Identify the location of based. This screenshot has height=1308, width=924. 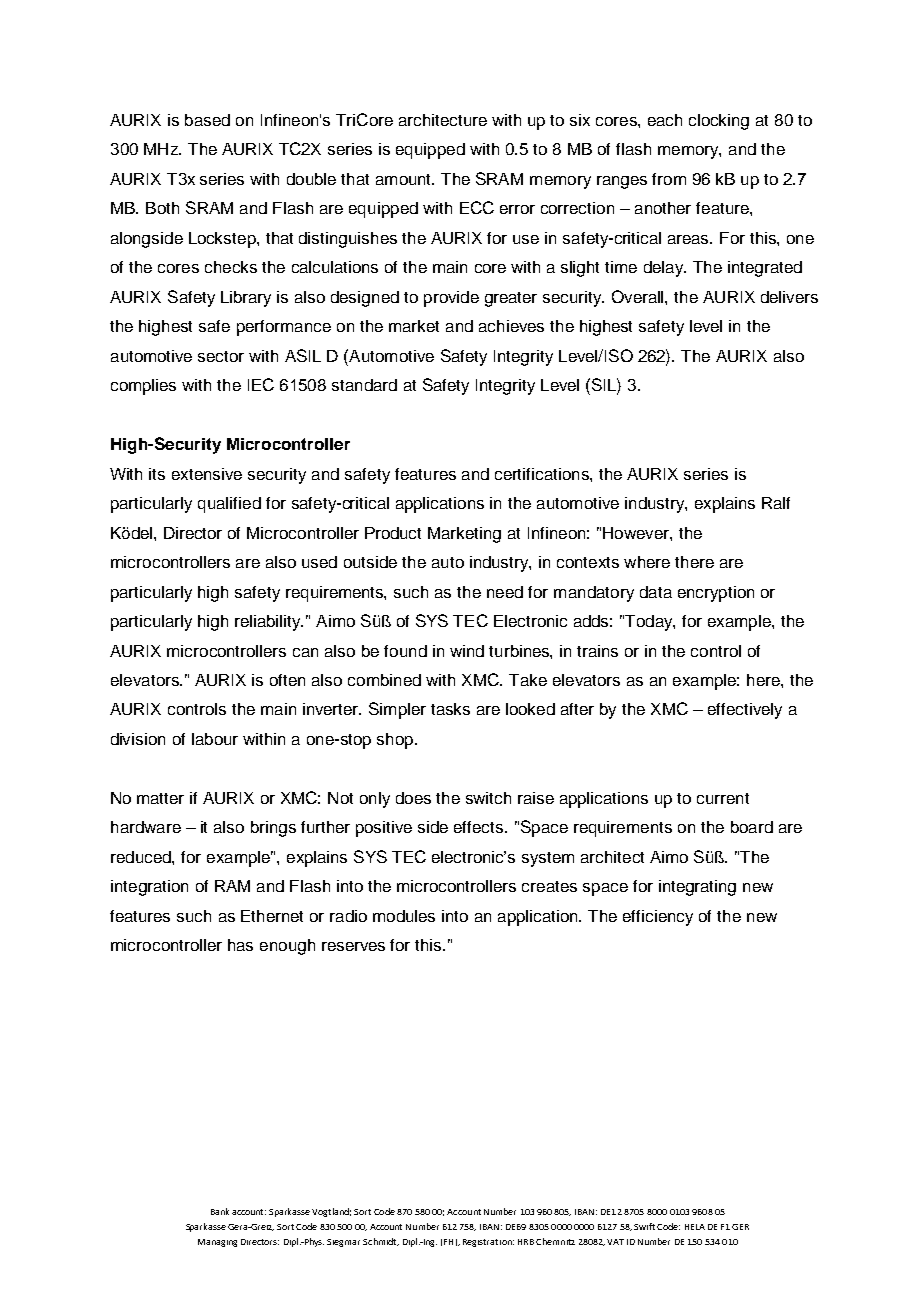
(207, 120).
